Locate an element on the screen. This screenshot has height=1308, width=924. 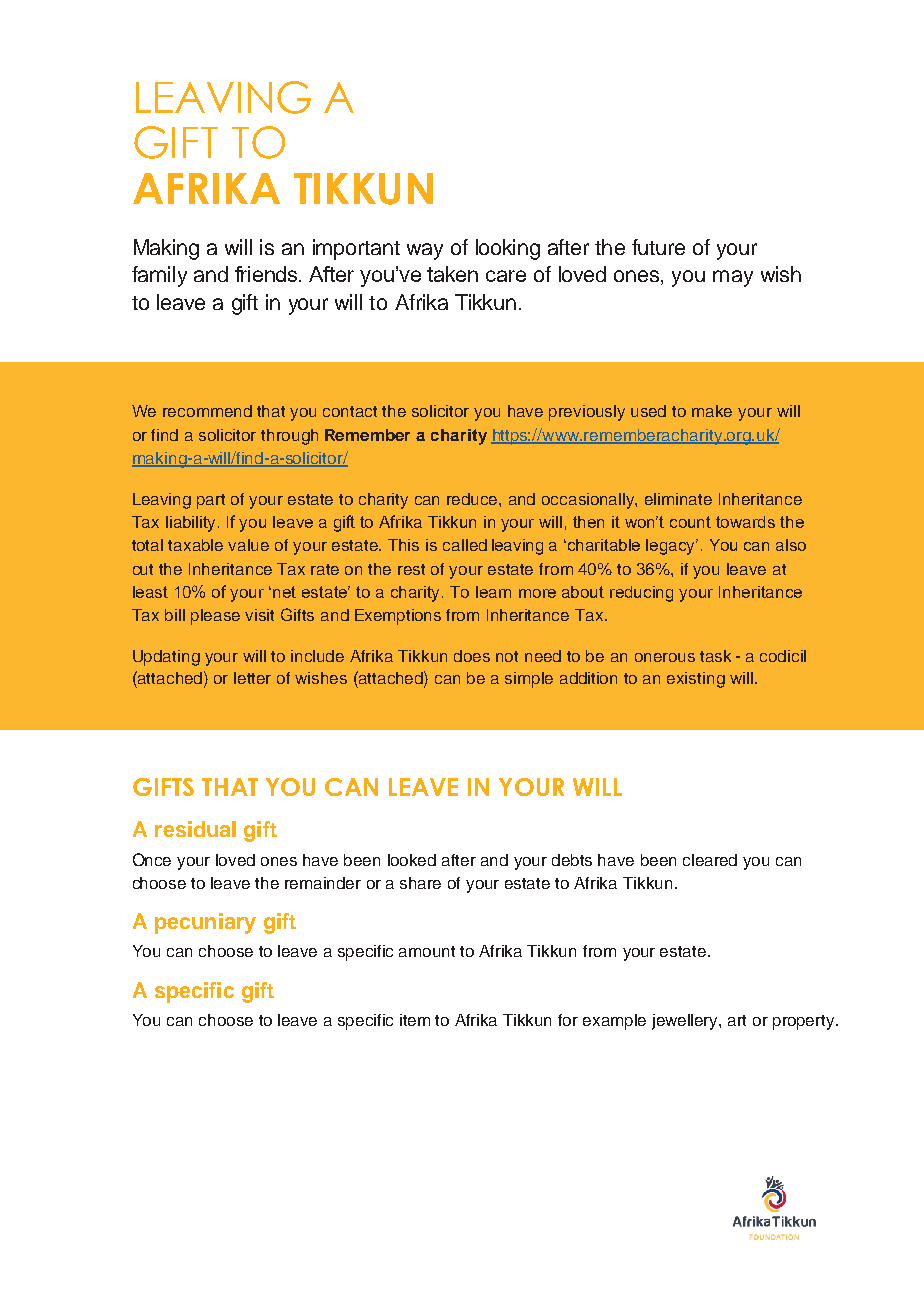
friends is located at coordinates (267, 274).
